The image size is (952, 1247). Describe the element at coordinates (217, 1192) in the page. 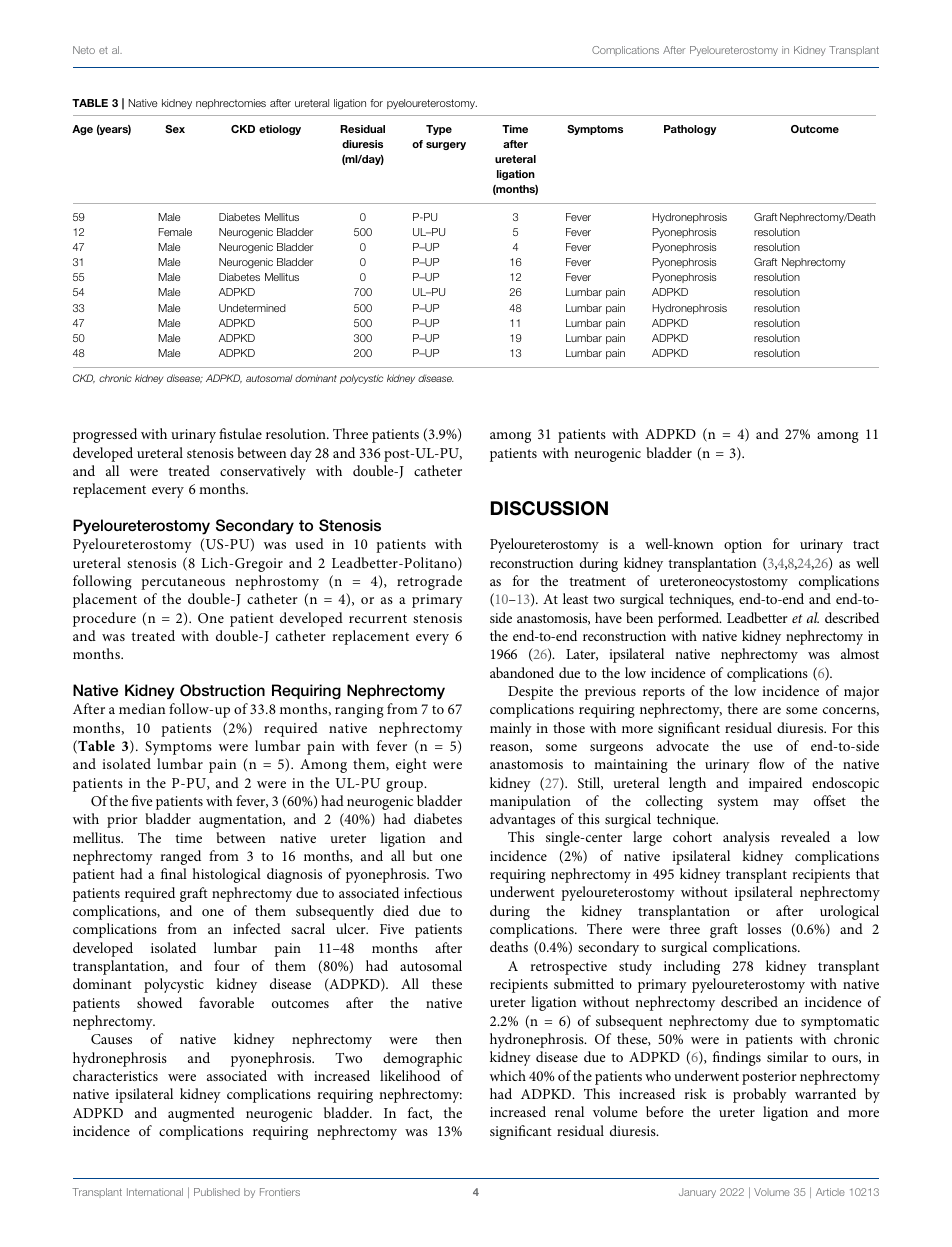

I see `Published` at that location.
